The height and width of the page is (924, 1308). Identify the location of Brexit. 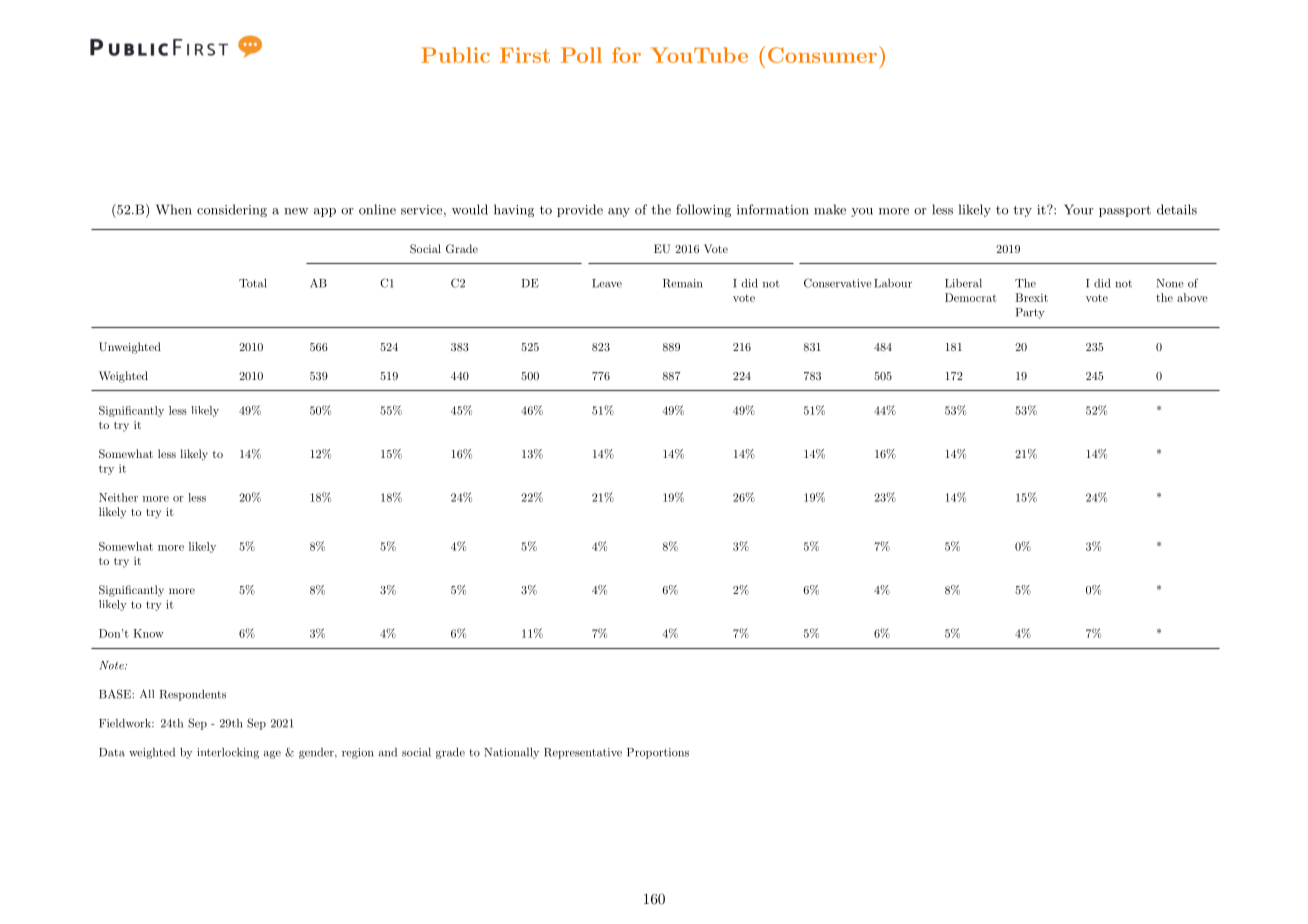
(1031, 297).
